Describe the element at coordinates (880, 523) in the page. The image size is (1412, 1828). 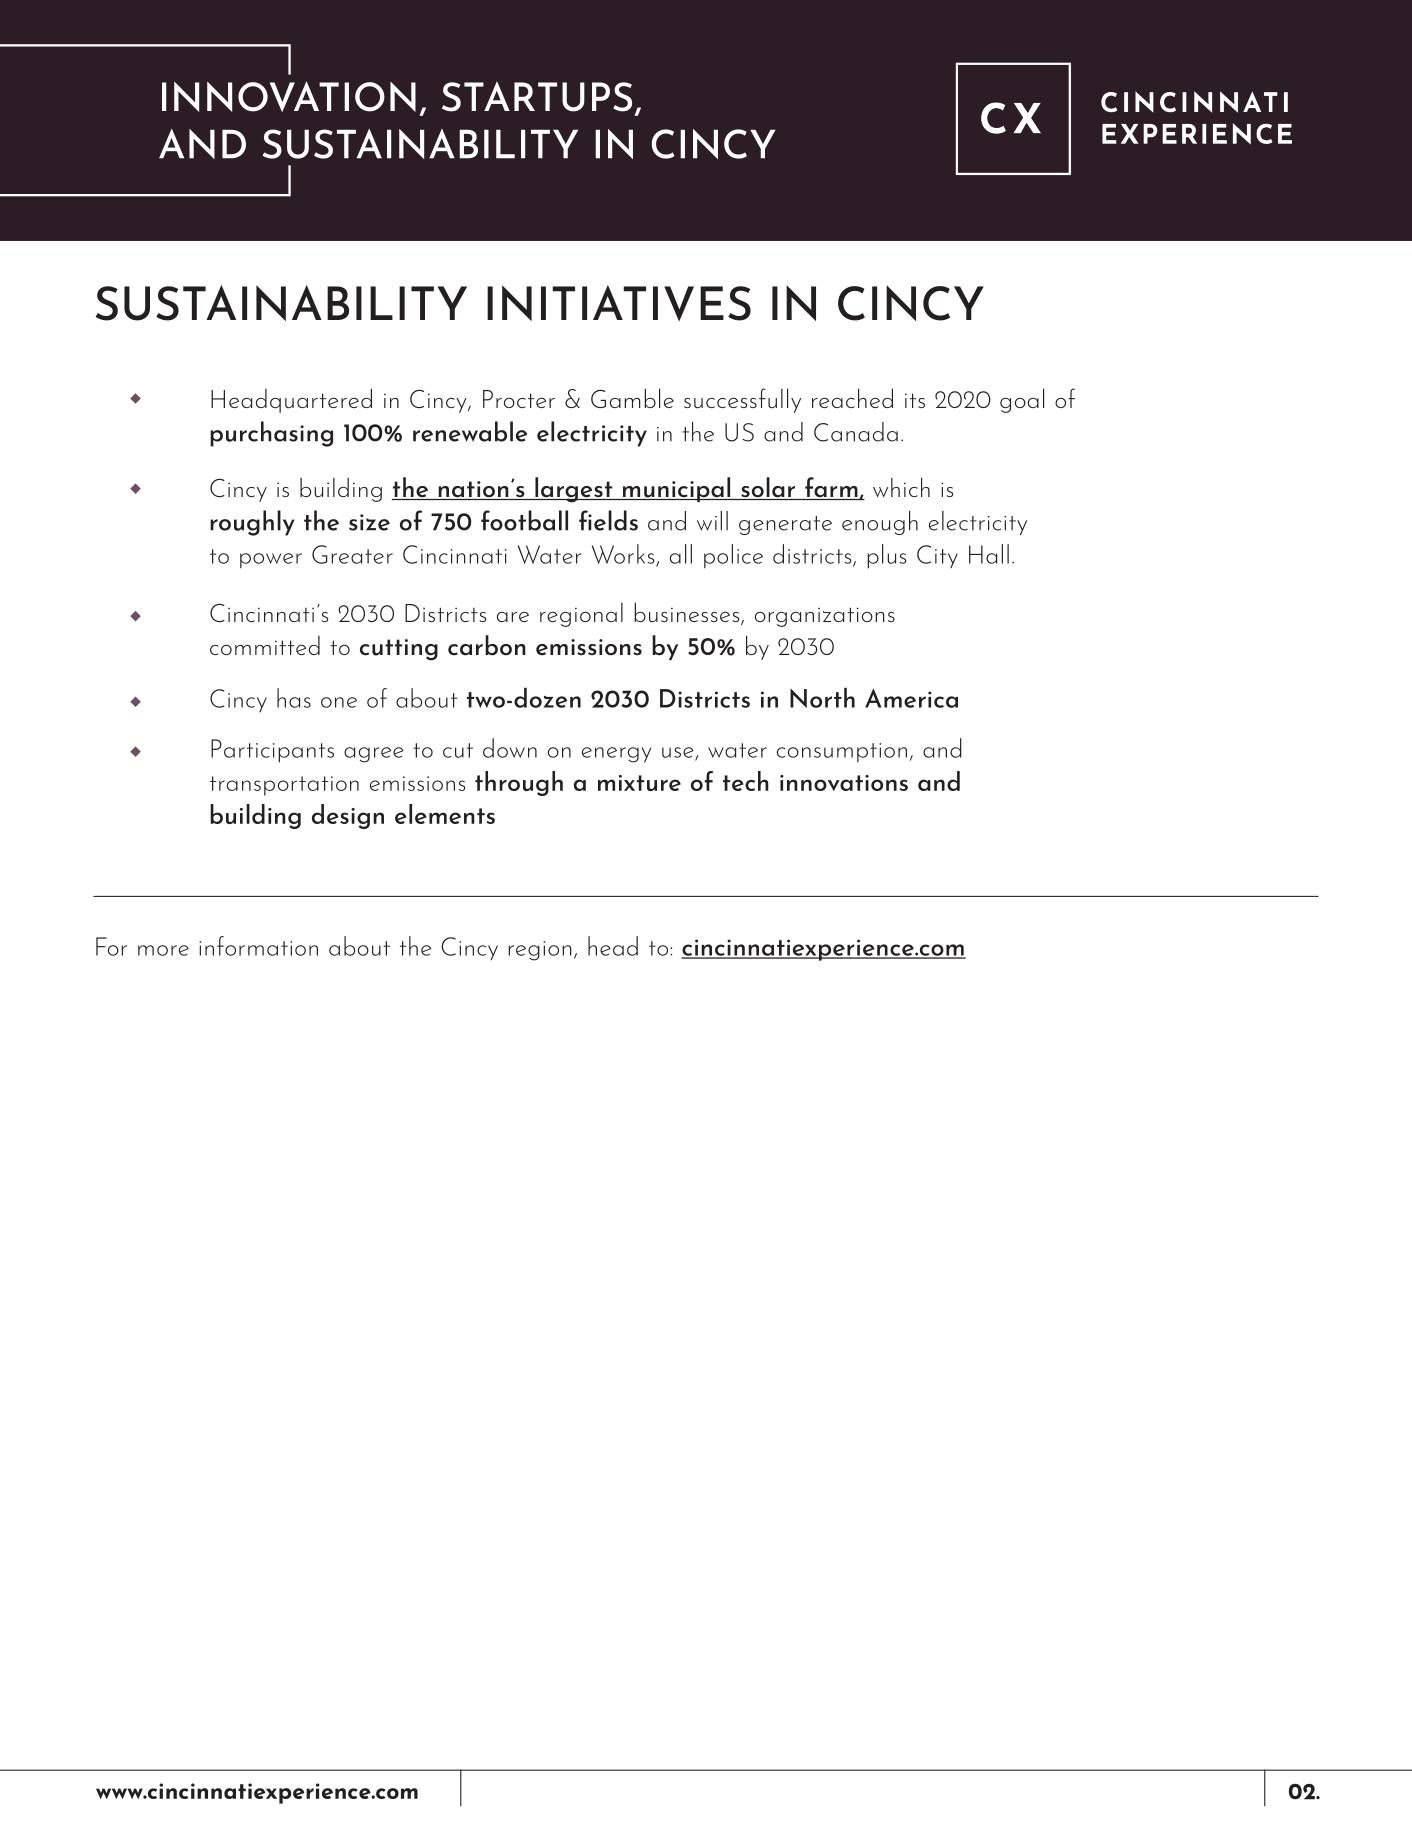
I see `enough` at that location.
